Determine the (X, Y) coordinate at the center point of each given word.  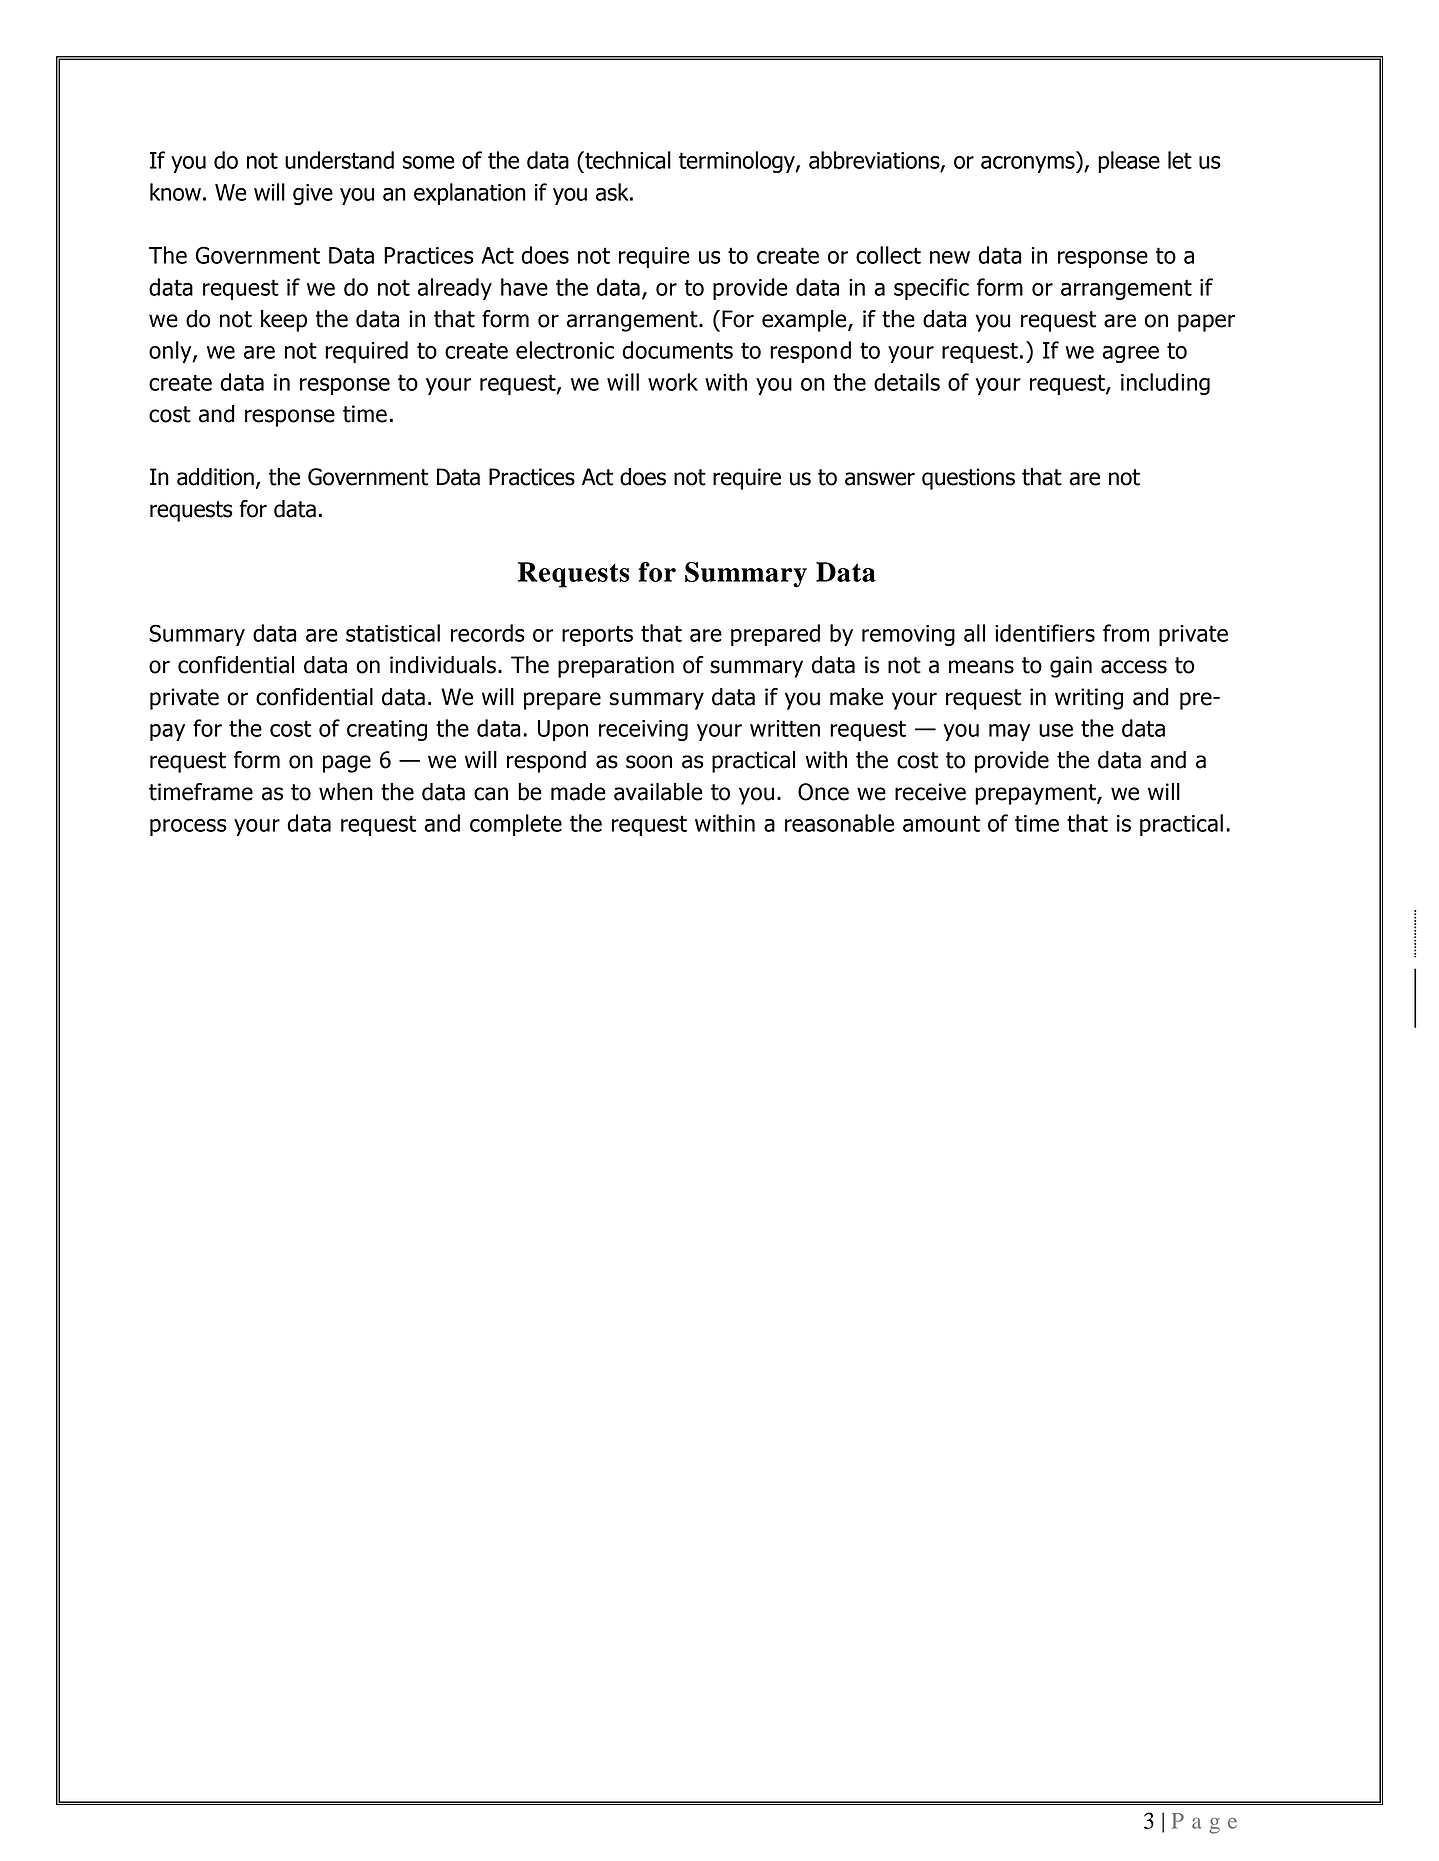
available (658, 792)
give (313, 194)
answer (880, 479)
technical (627, 160)
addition (215, 477)
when (346, 792)
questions (968, 479)
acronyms (1029, 164)
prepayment (1036, 794)
